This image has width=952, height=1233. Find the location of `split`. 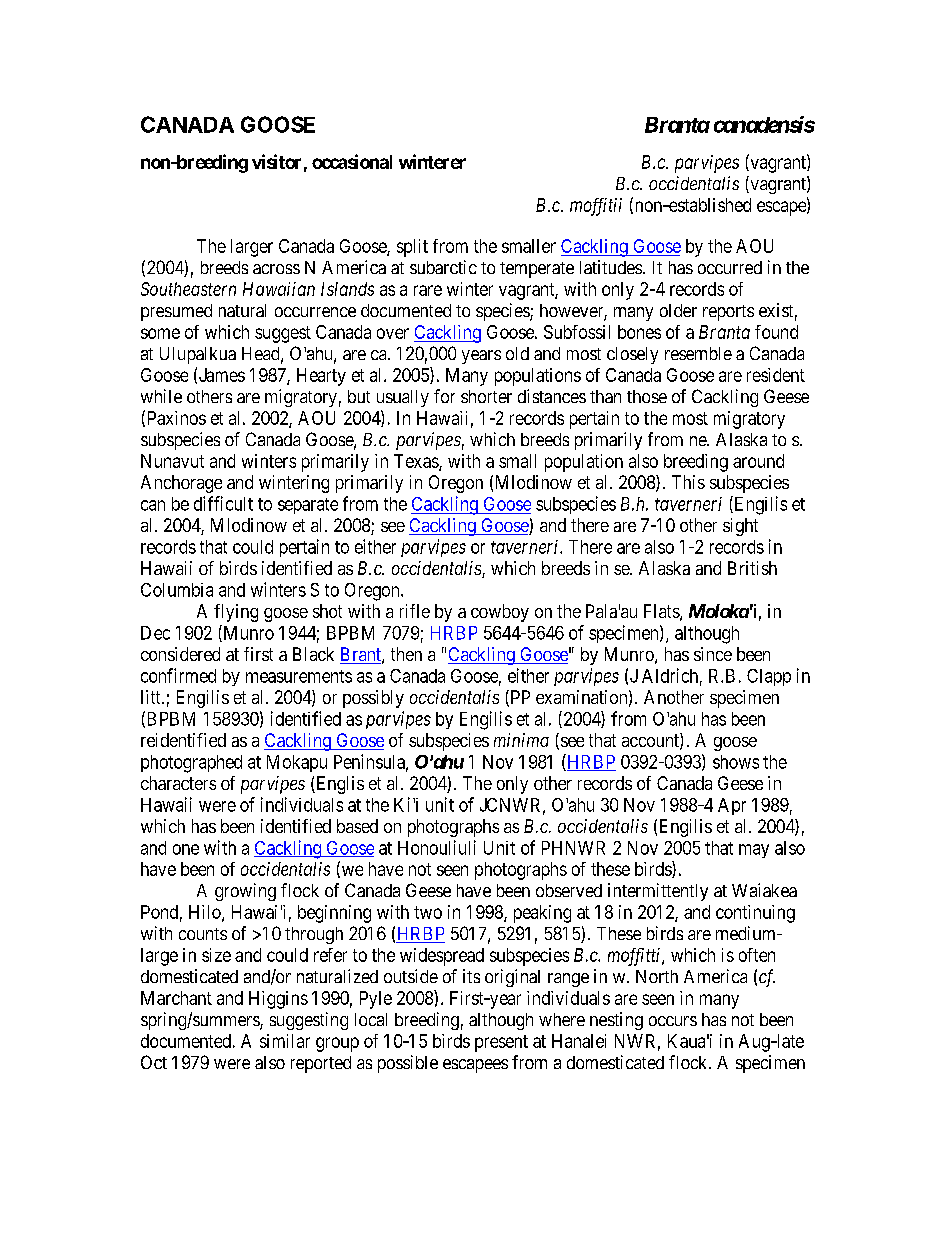

split is located at coordinates (412, 248).
